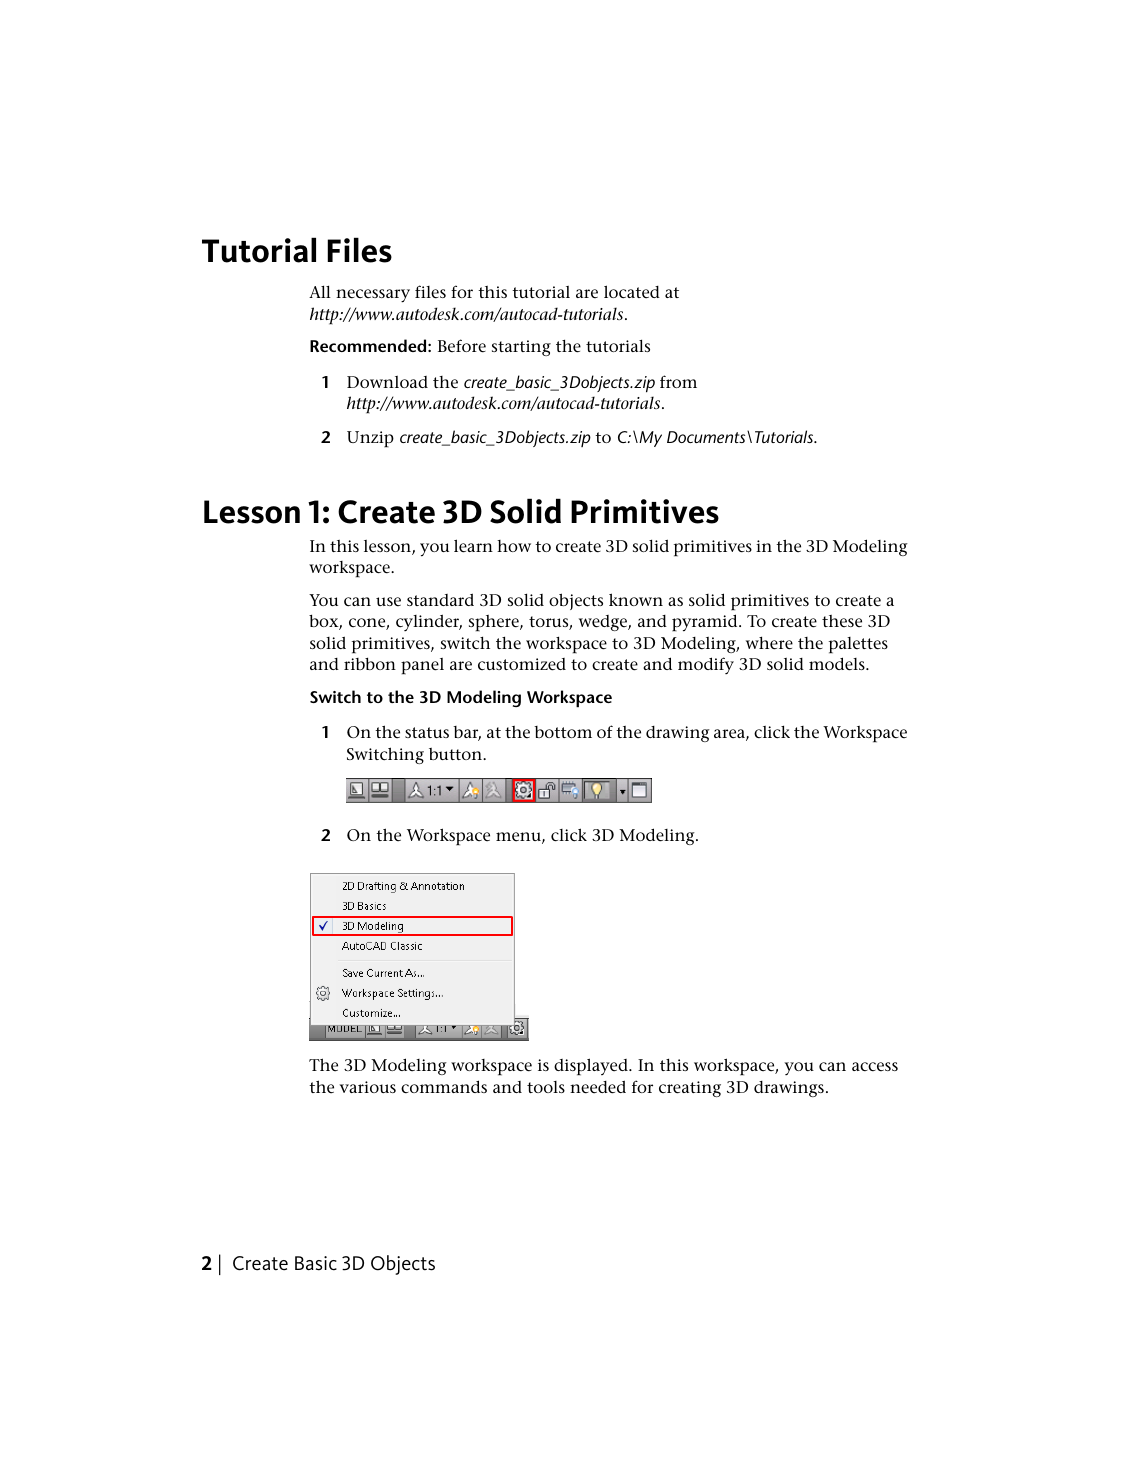 The image size is (1143, 1479). Describe the element at coordinates (592, 1067) in the screenshot. I see `displayed` at that location.
